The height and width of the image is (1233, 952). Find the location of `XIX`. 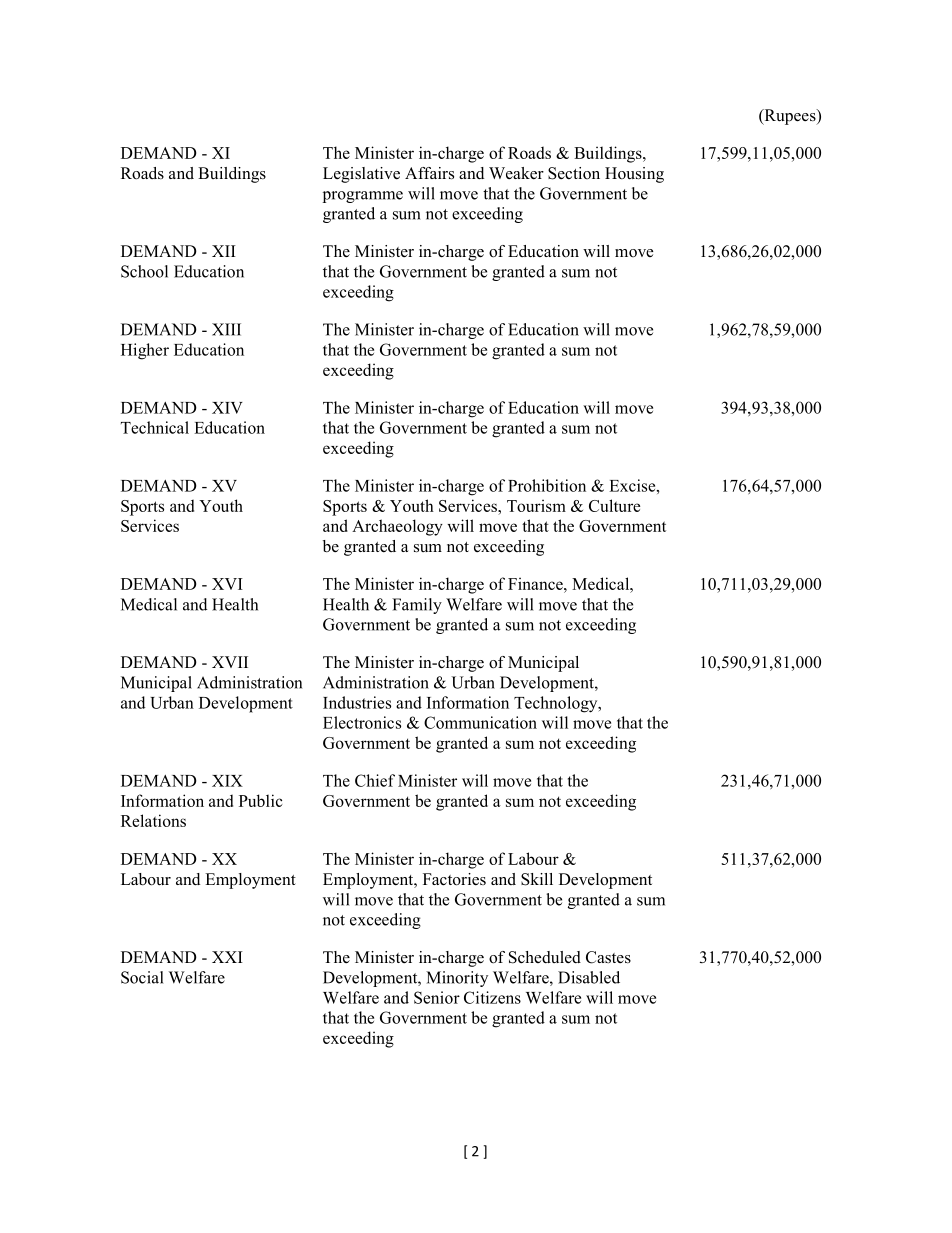

XIX is located at coordinates (227, 781).
